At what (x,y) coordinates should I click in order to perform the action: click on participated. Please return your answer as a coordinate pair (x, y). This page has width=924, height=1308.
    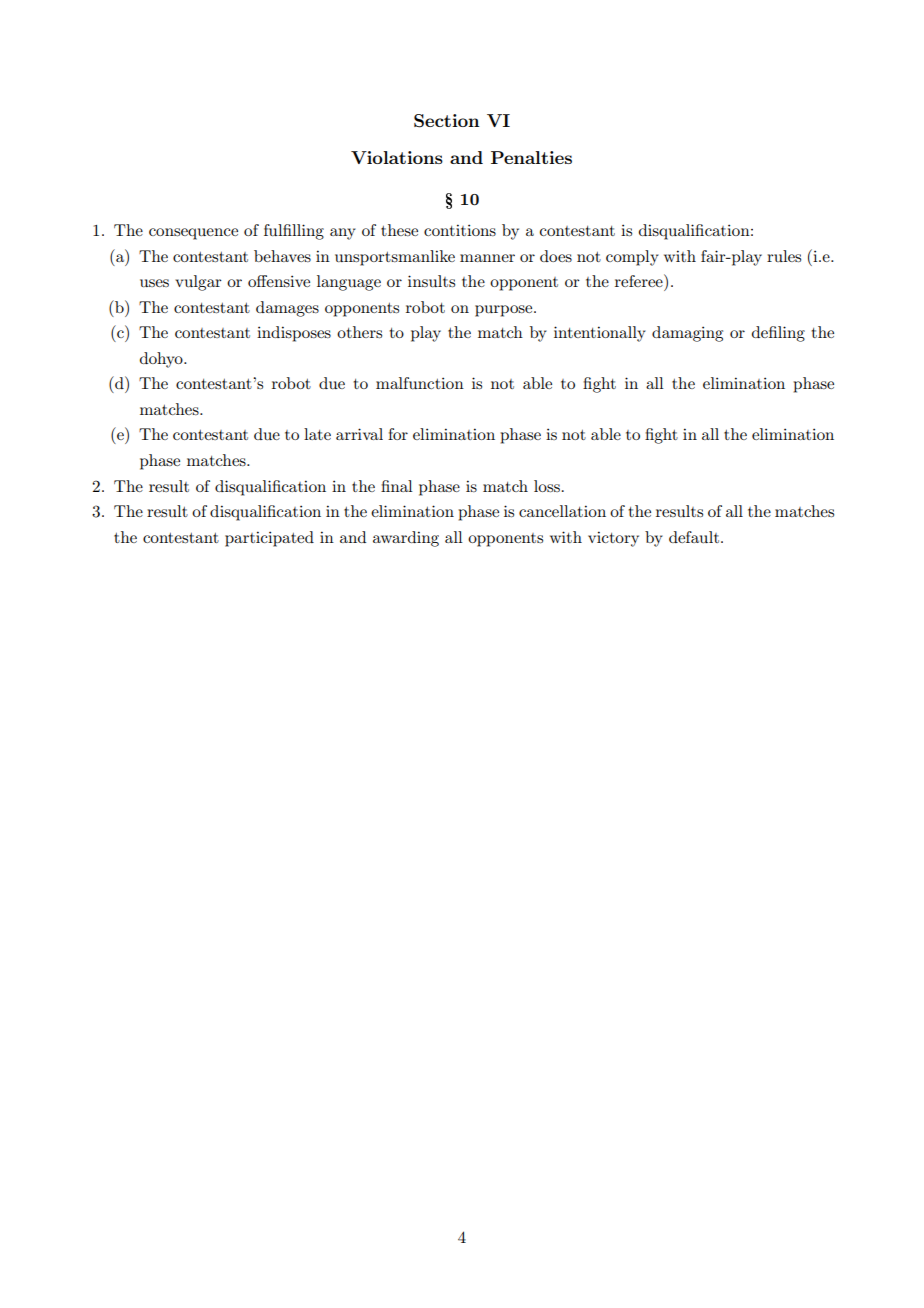
    Looking at the image, I should click on (269, 539).
